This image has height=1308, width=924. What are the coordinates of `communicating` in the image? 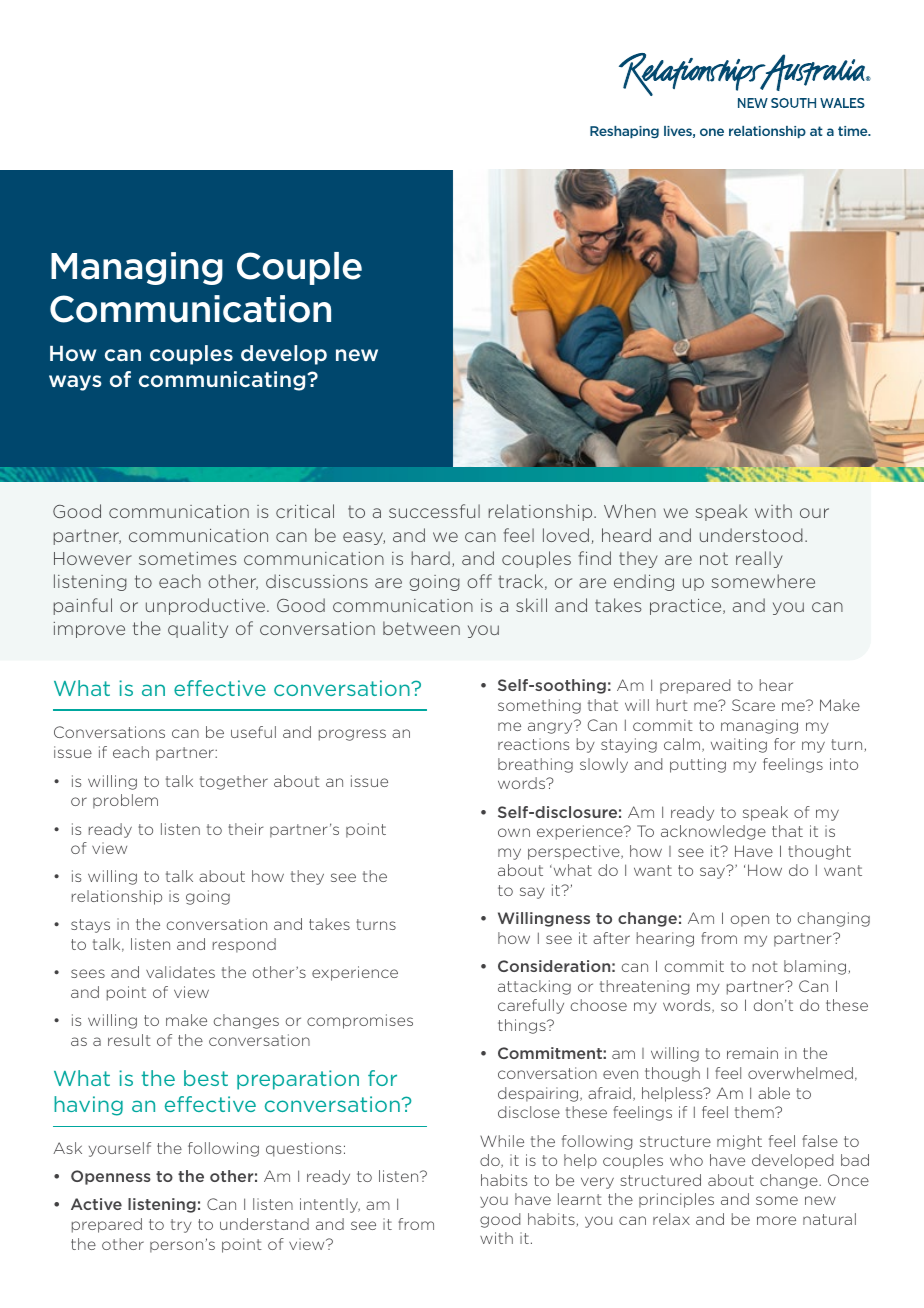 It's located at (223, 381).
